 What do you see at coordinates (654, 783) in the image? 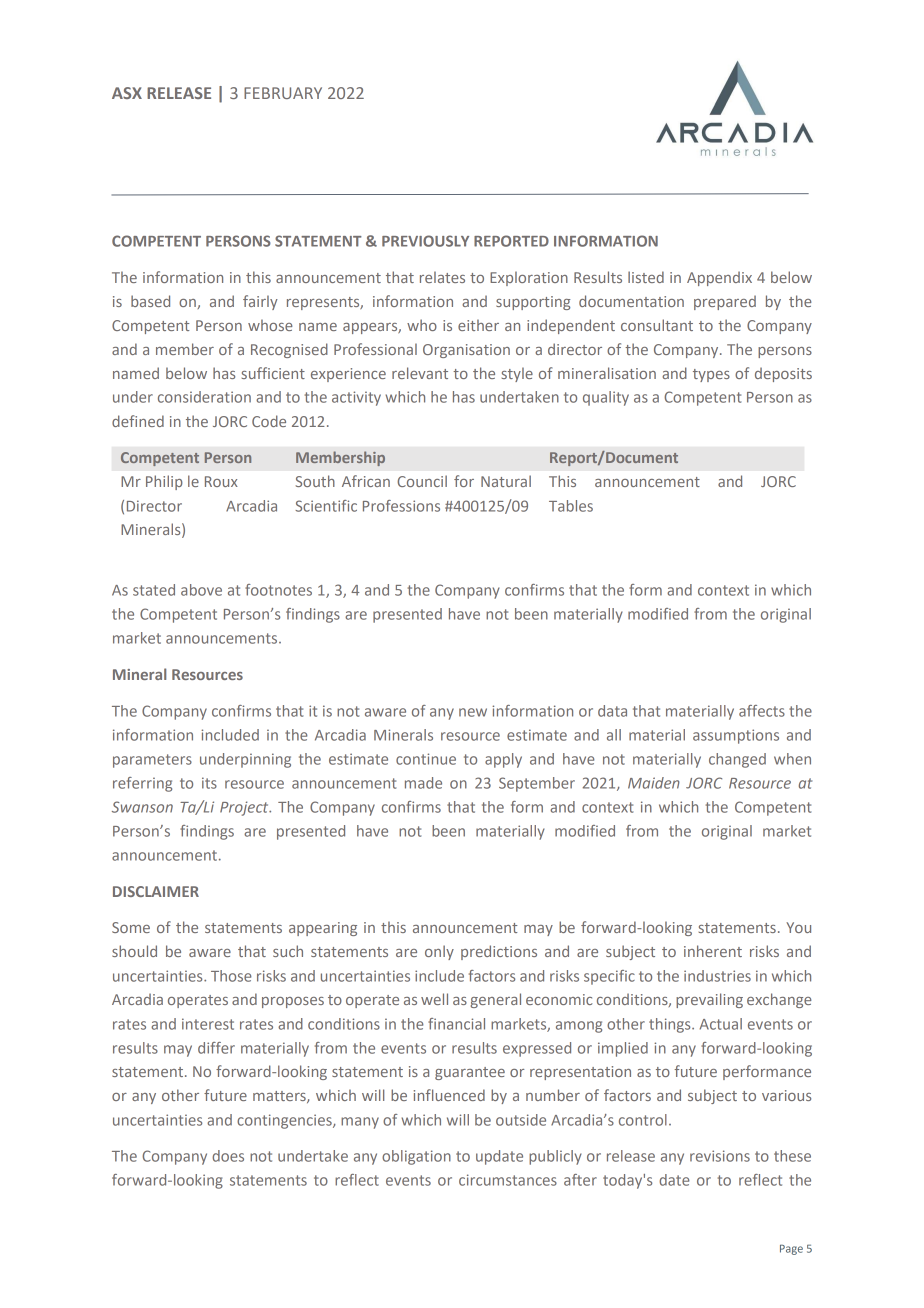
I see `Maiden` at bounding box center [654, 783].
